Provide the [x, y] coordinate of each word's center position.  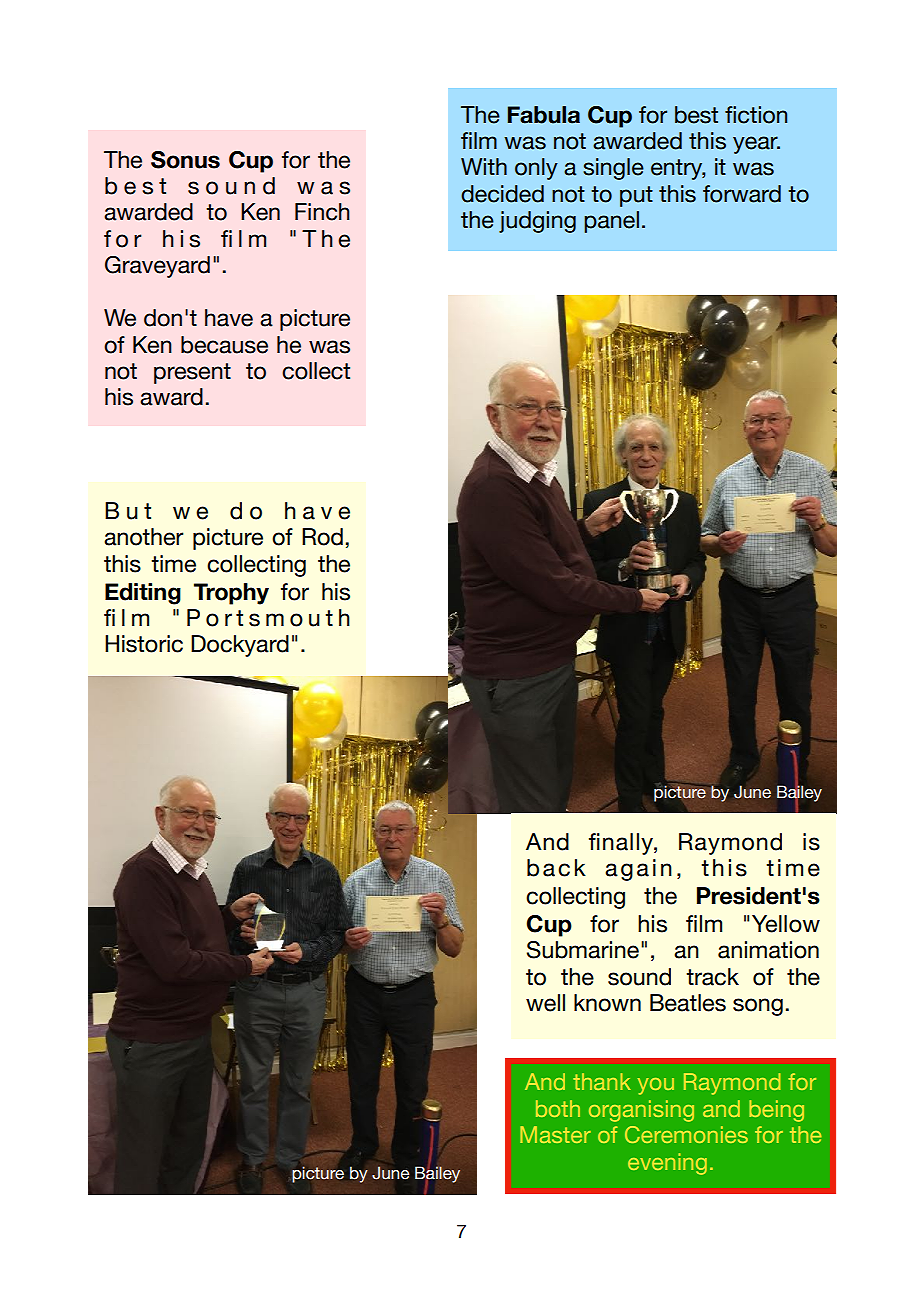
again [638, 870]
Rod [322, 537]
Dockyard [240, 646]
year [756, 145]
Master [555, 1134]
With [484, 166]
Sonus [185, 160]
